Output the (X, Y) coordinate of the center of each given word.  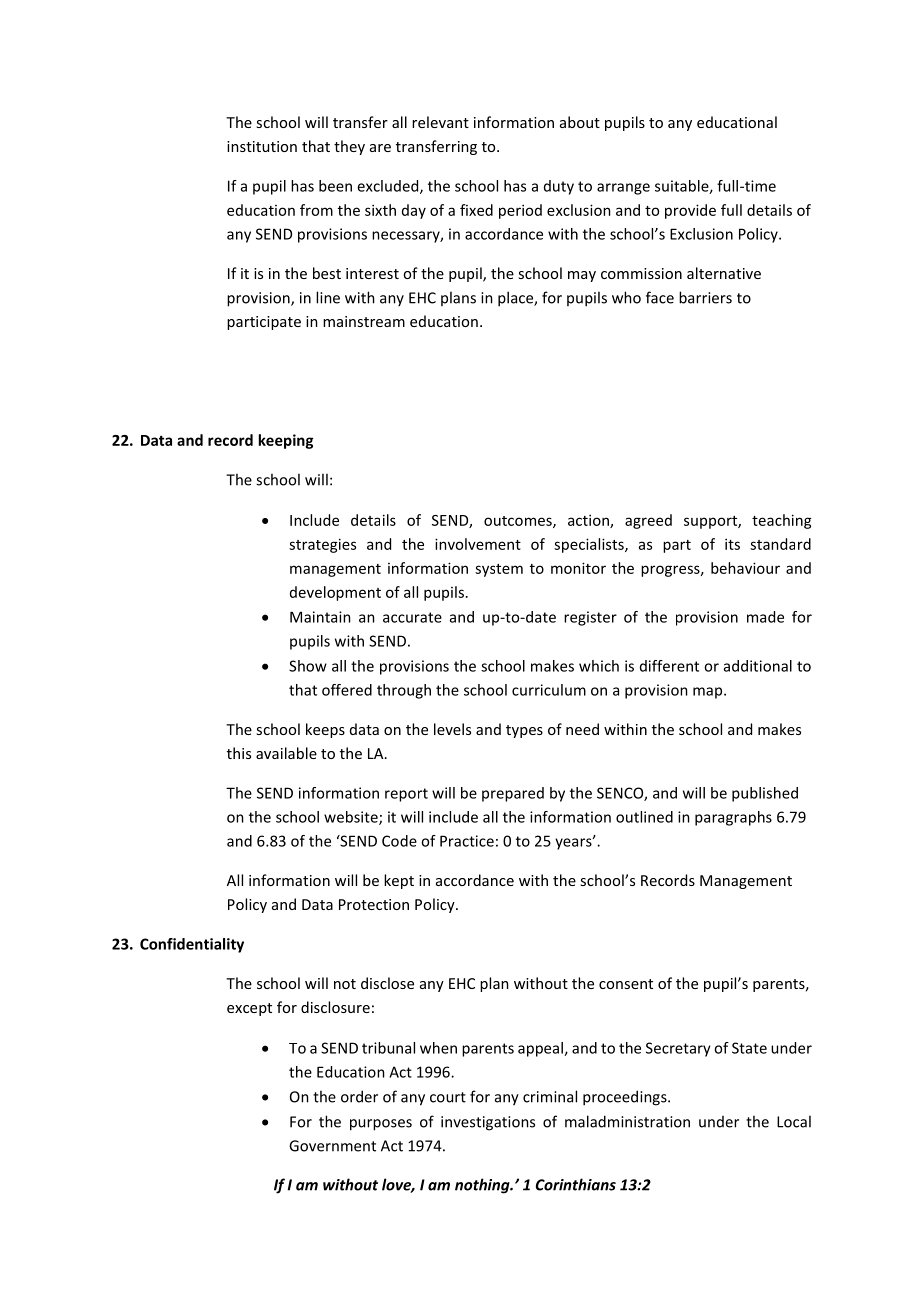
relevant (440, 122)
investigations (488, 1123)
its (732, 544)
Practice (467, 841)
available (286, 753)
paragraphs (733, 818)
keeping (285, 441)
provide (690, 211)
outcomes (519, 522)
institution (262, 146)
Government (332, 1146)
